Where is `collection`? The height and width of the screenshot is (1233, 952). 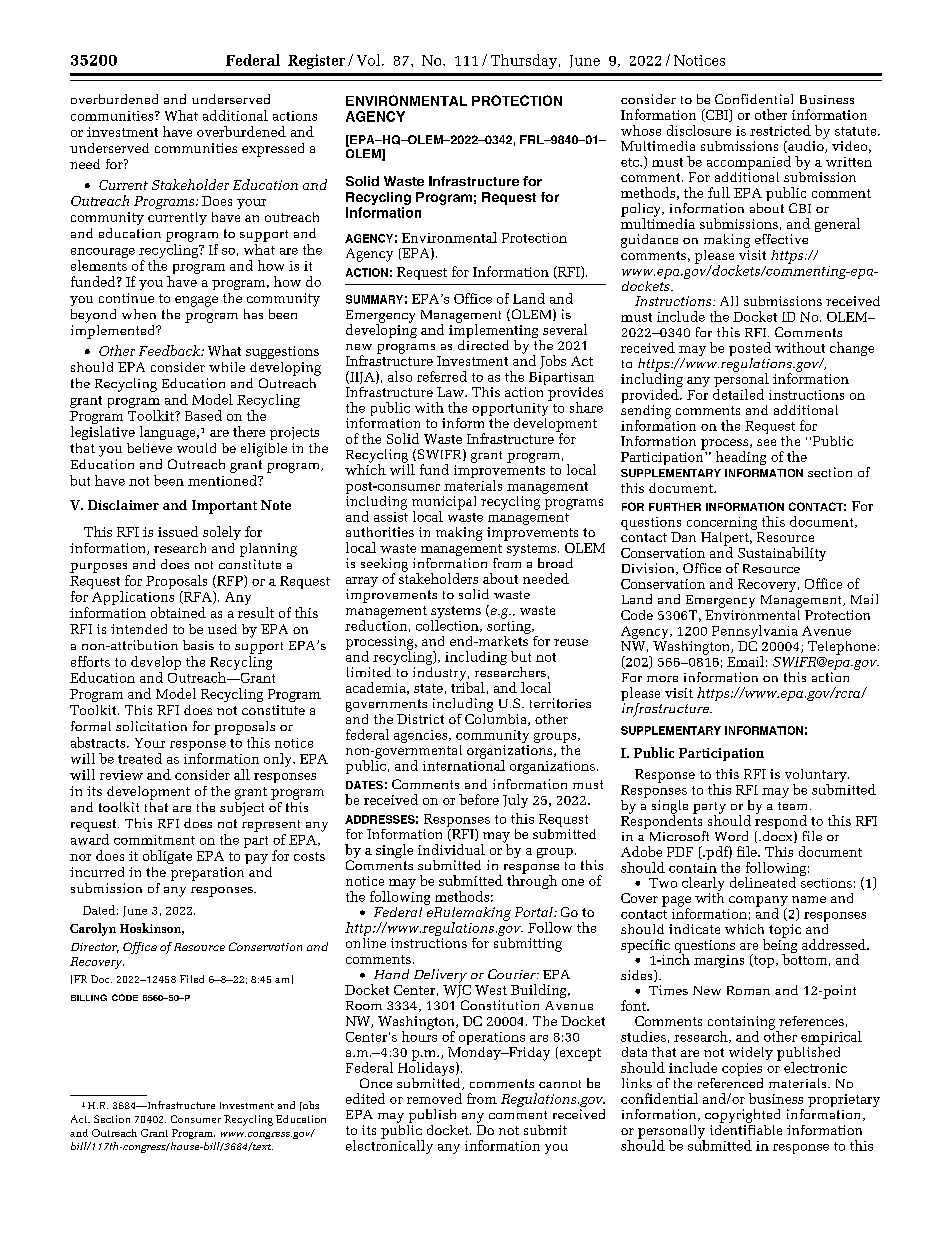 collection is located at coordinates (448, 626).
